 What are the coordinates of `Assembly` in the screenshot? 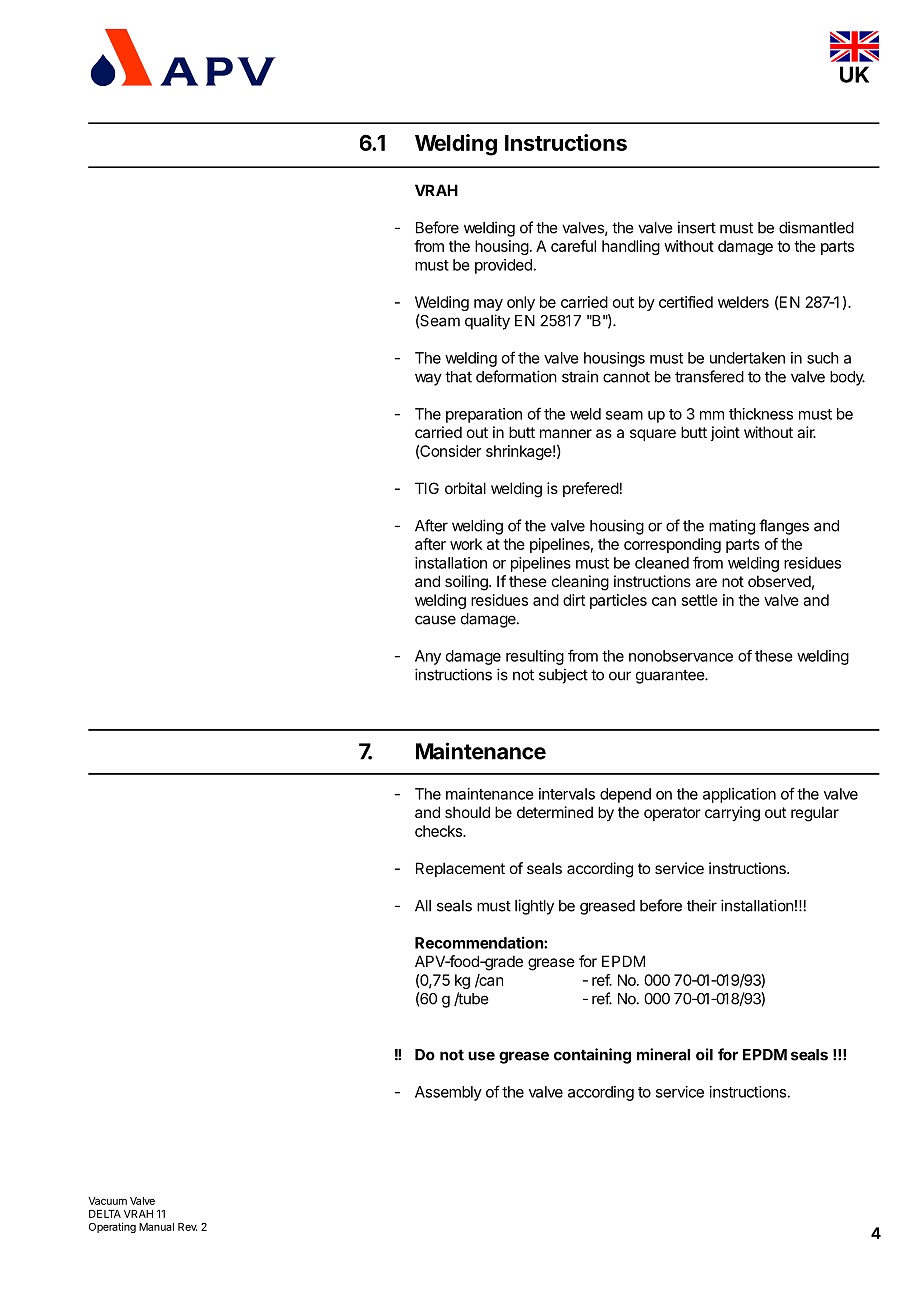 It's located at (448, 1093).
